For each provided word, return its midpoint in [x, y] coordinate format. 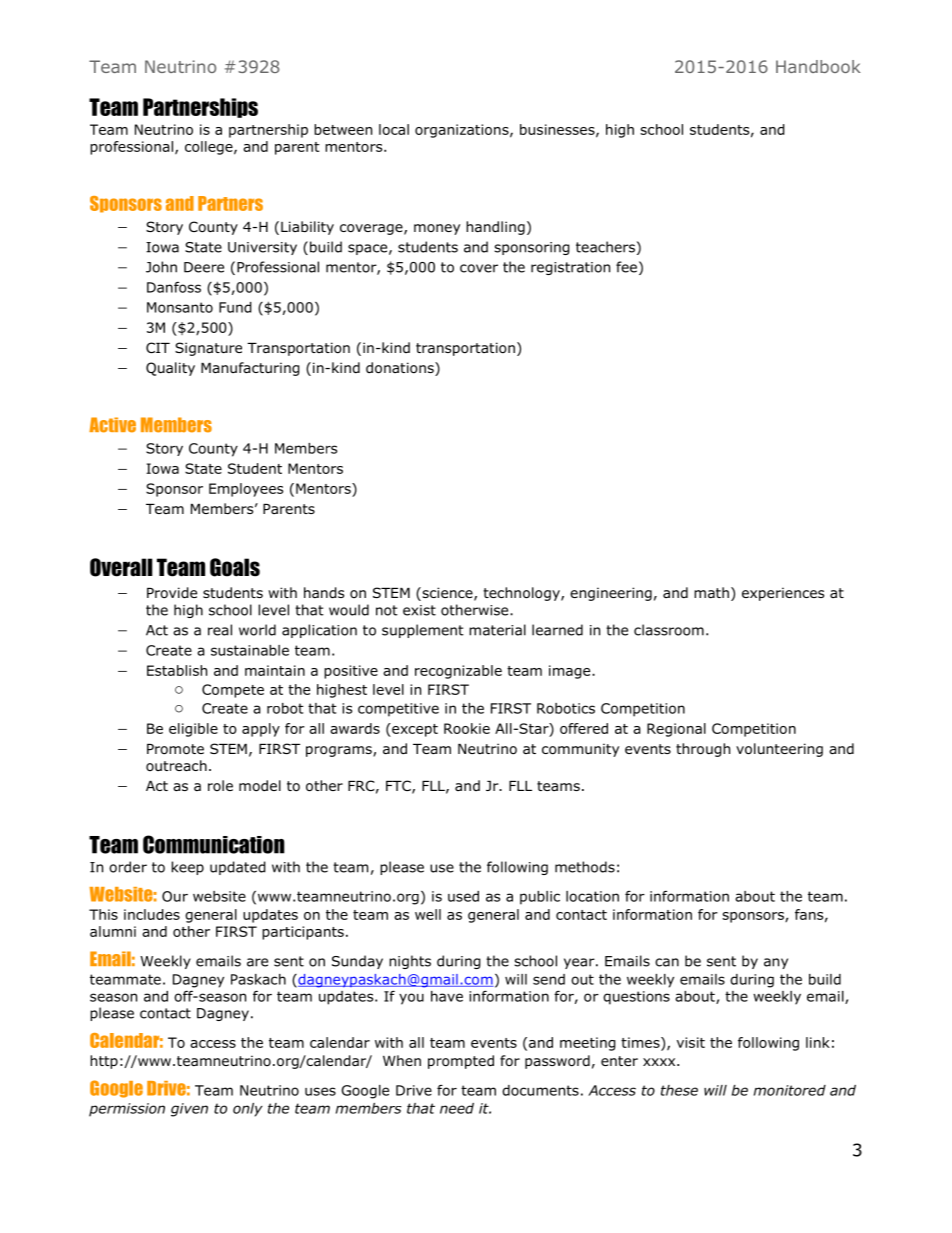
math [711, 592]
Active [112, 425]
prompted [461, 1062]
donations [401, 369]
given [189, 1110]
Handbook [818, 66]
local [394, 129]
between [343, 129]
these [679, 1090]
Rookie [467, 728]
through [703, 750]
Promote [175, 749]
